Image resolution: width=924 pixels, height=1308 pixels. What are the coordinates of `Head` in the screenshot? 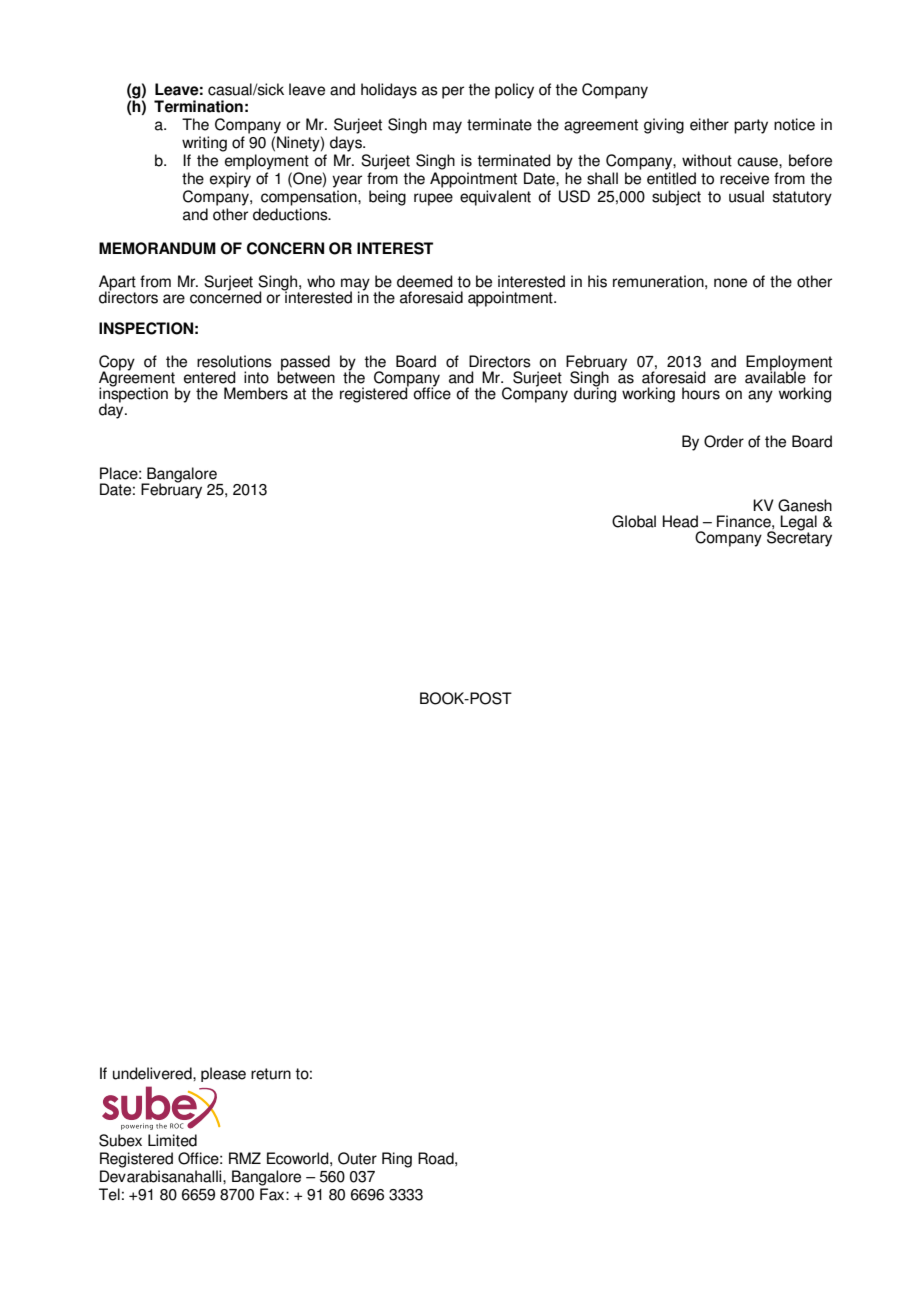 It's located at (680, 521).
